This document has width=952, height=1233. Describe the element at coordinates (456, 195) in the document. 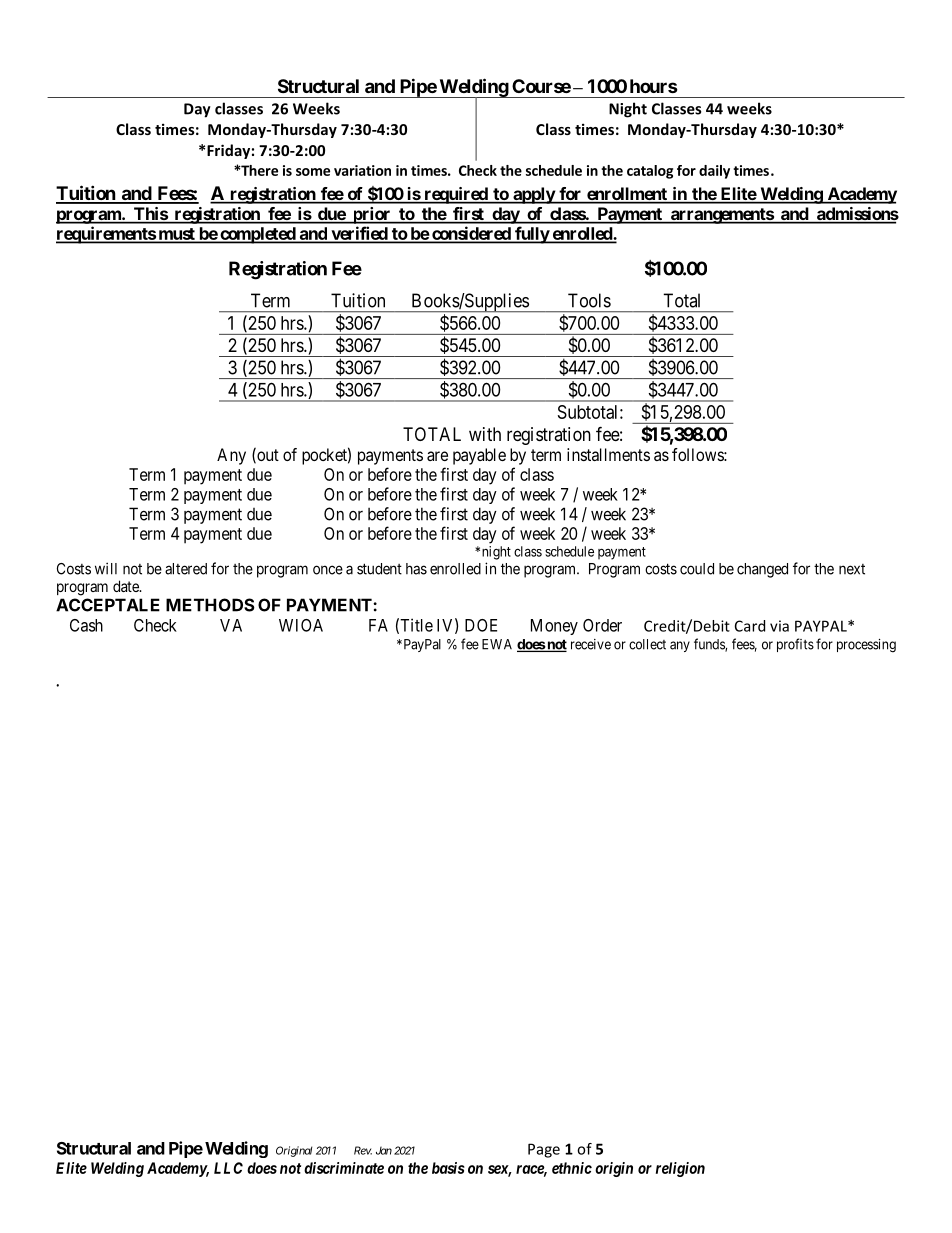

I see `required` at that location.
